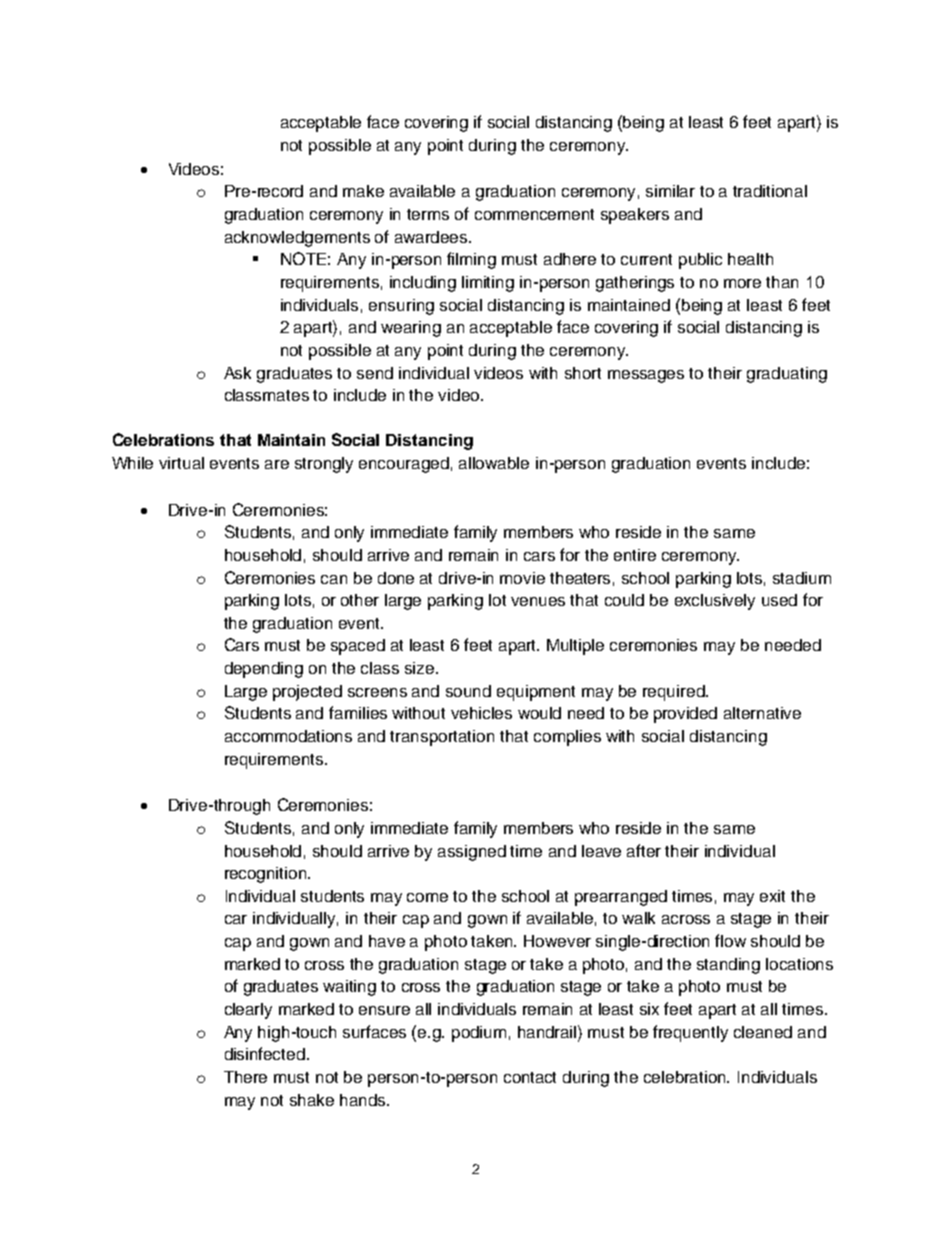  Describe the element at coordinates (494, 463) in the page. I see `allowable` at that location.
